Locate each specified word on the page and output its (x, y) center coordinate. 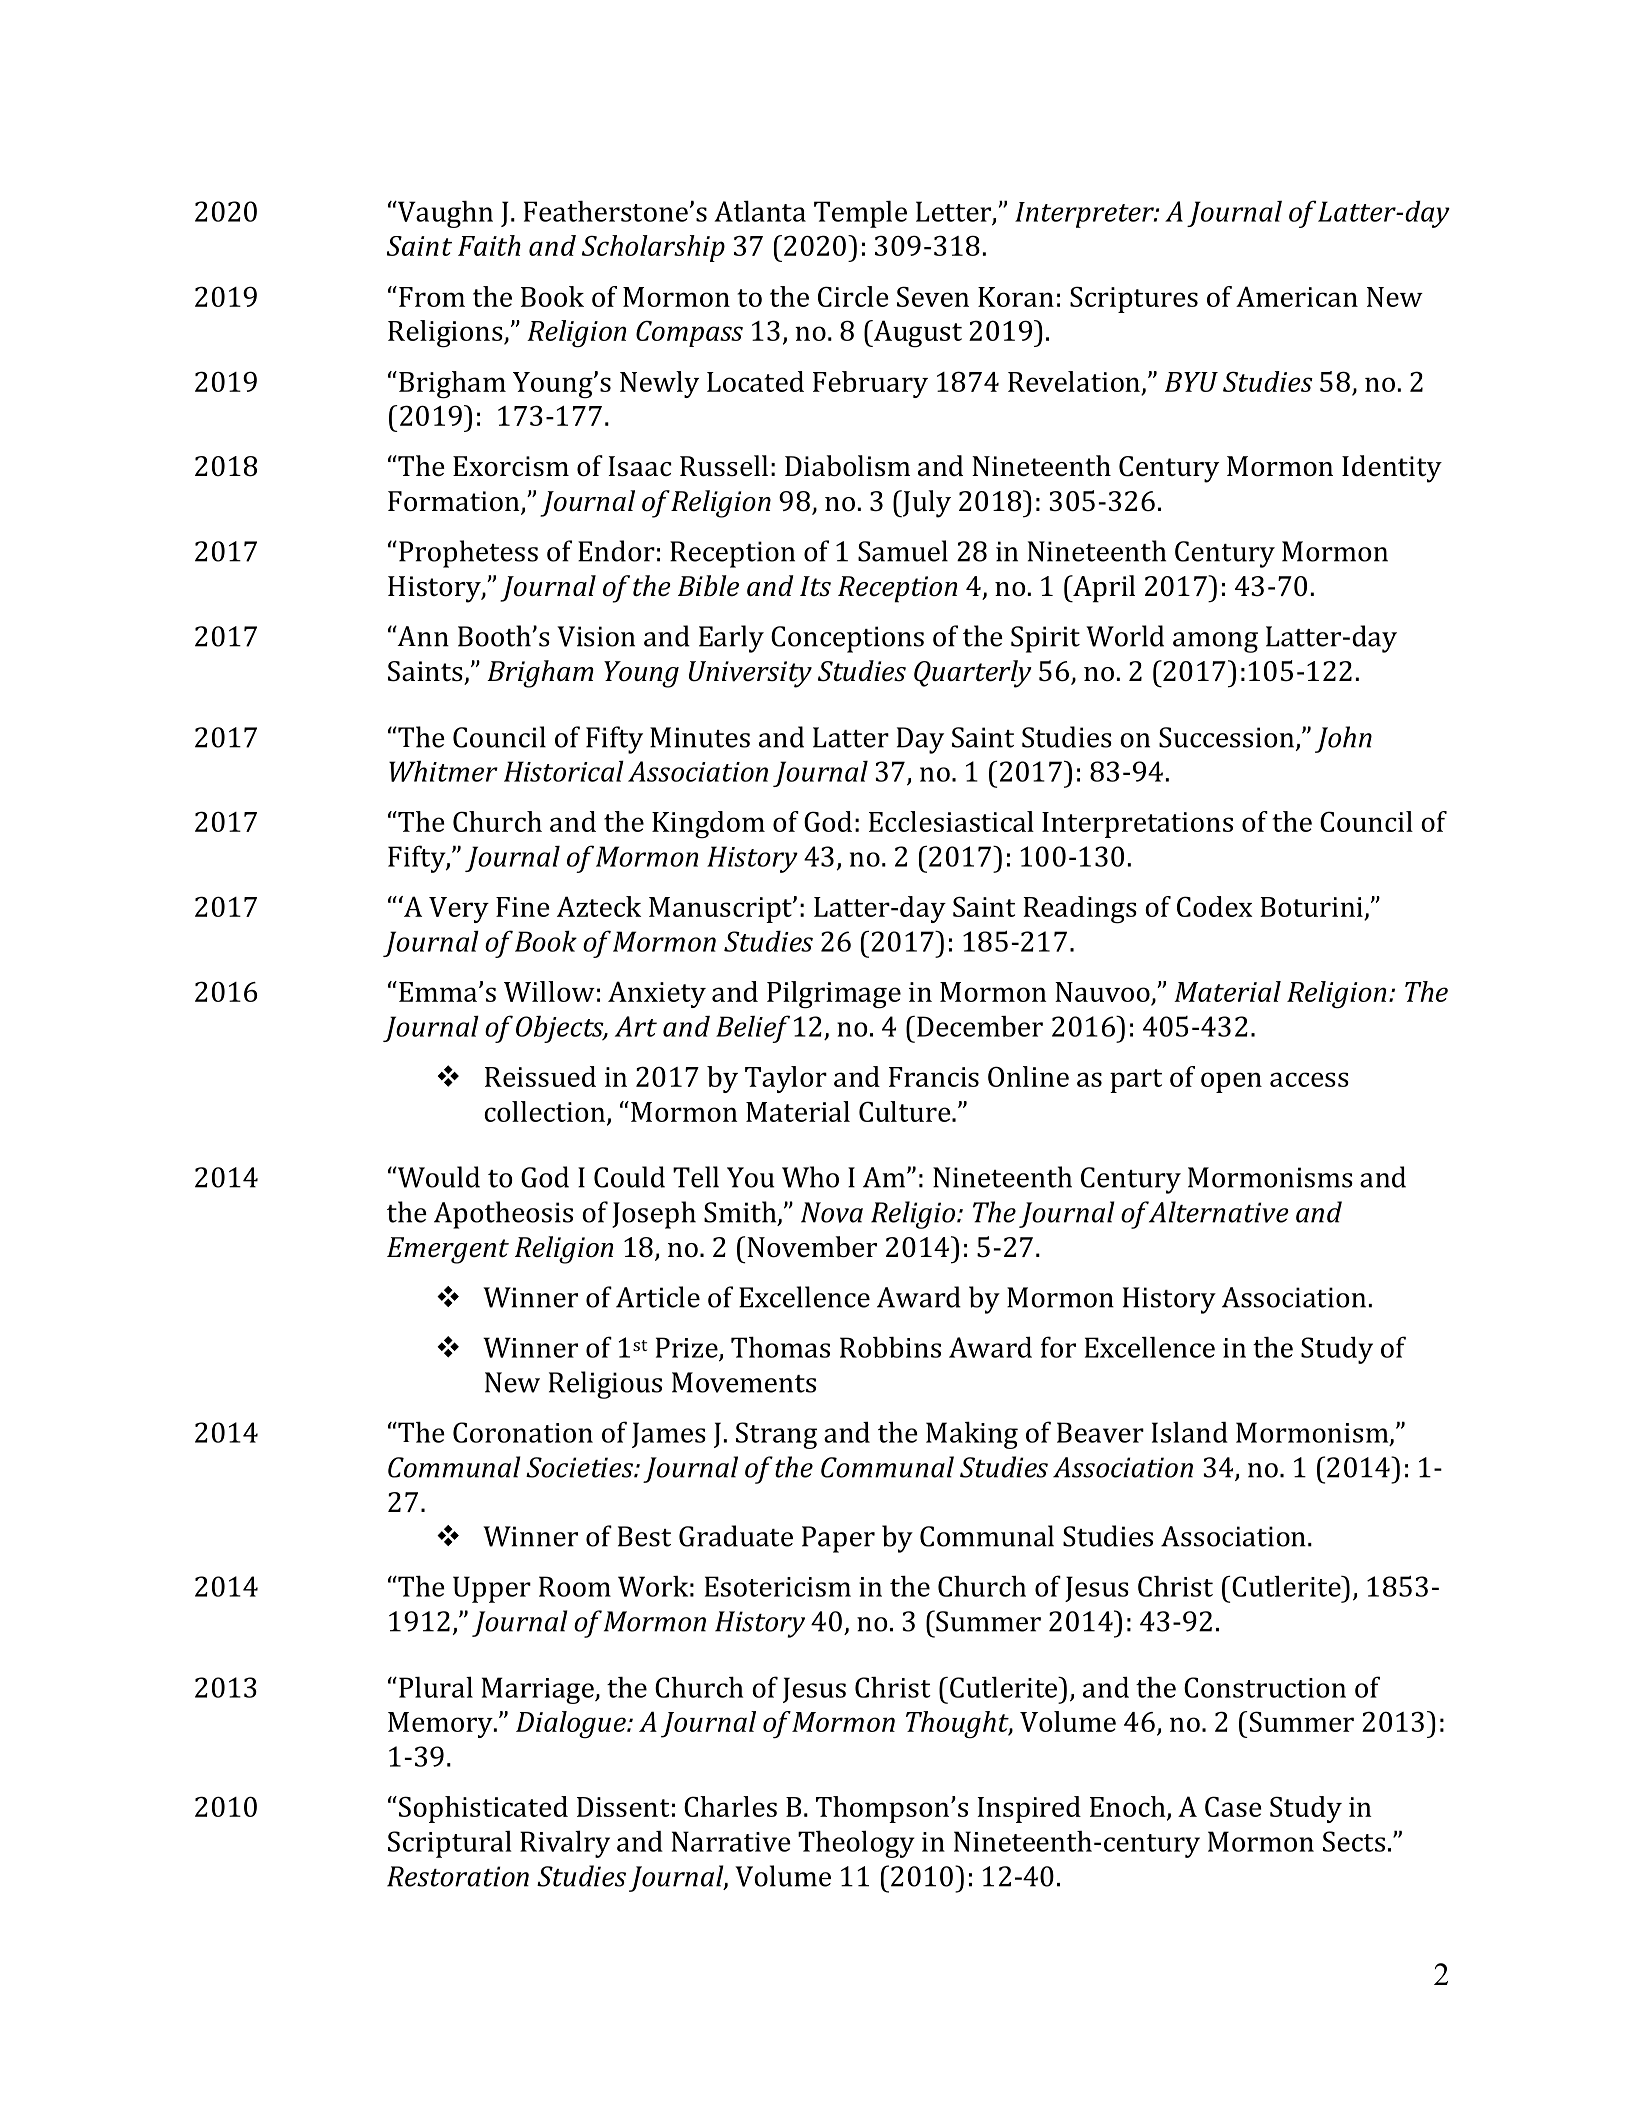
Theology (856, 1844)
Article (658, 1297)
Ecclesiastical (951, 821)
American (1297, 296)
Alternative (1218, 1212)
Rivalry (565, 1844)
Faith (489, 245)
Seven (933, 296)
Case (1233, 1806)
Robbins (890, 1347)
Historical (564, 771)
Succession (1226, 737)
